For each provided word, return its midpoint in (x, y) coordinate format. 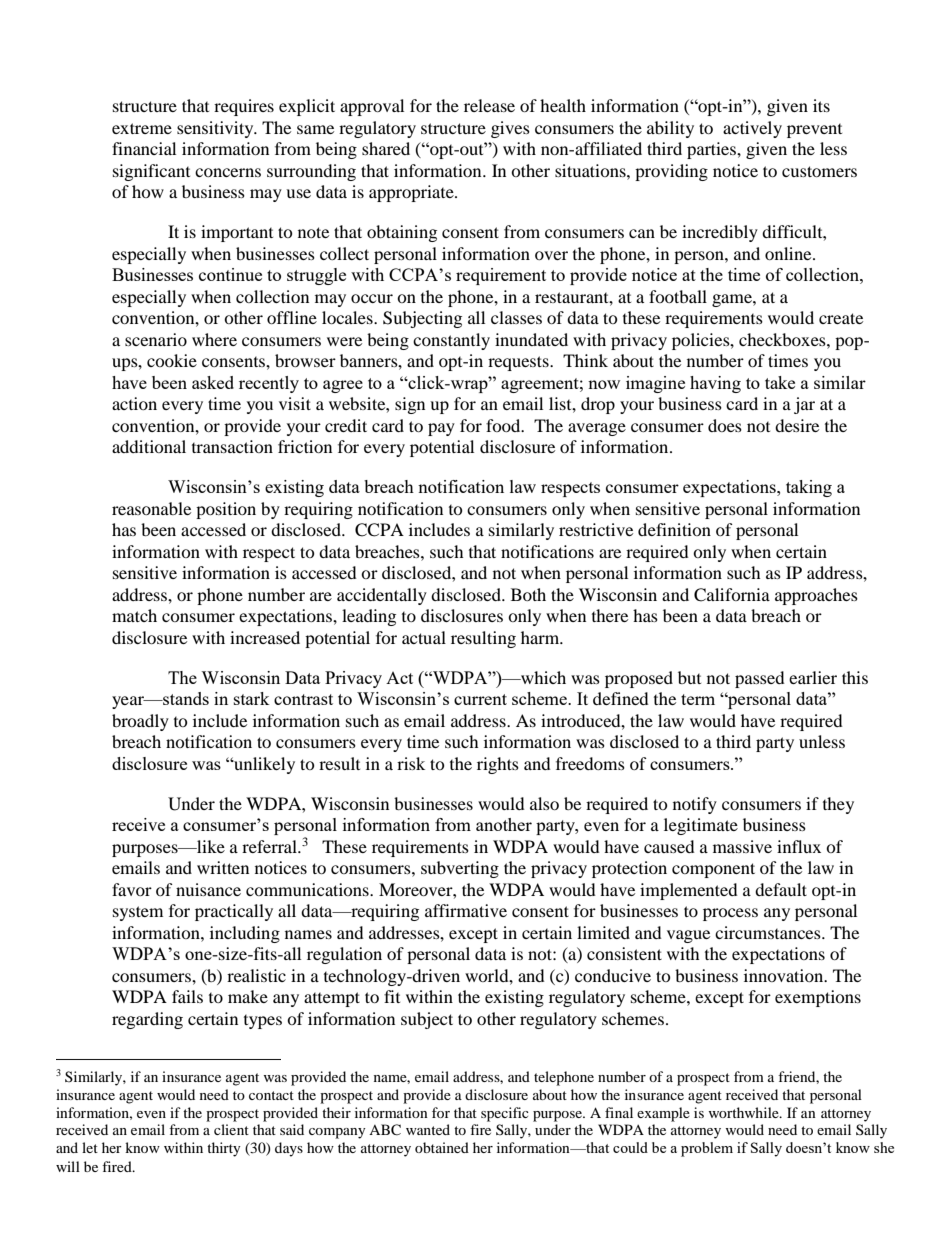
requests (519, 363)
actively (752, 129)
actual (424, 637)
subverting (460, 869)
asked (213, 382)
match (134, 615)
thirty (224, 1149)
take (780, 382)
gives (510, 129)
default (781, 889)
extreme (142, 128)
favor (132, 889)
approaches (816, 596)
